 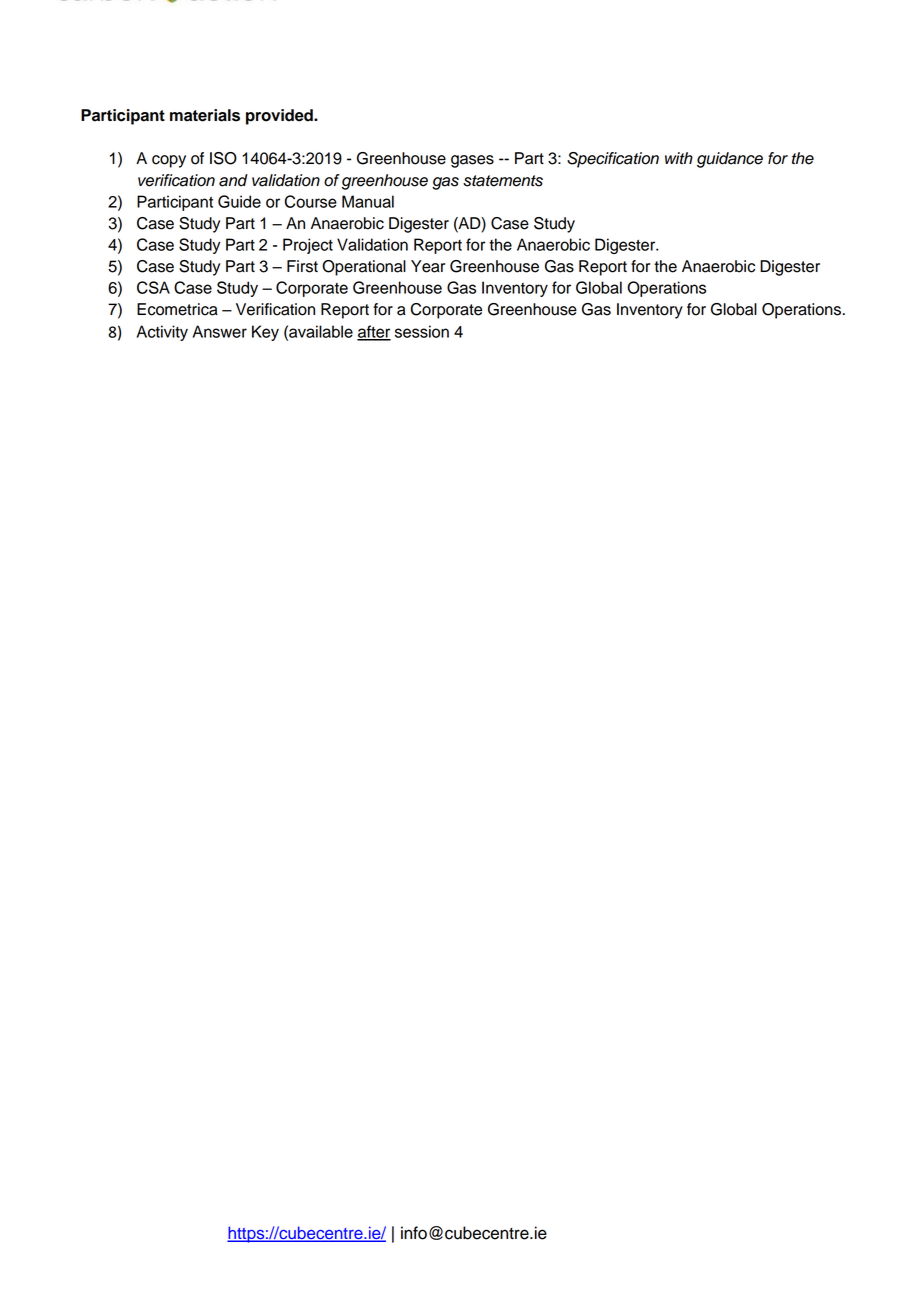 What do you see at coordinates (219, 331) in the screenshot?
I see `Answer` at bounding box center [219, 331].
